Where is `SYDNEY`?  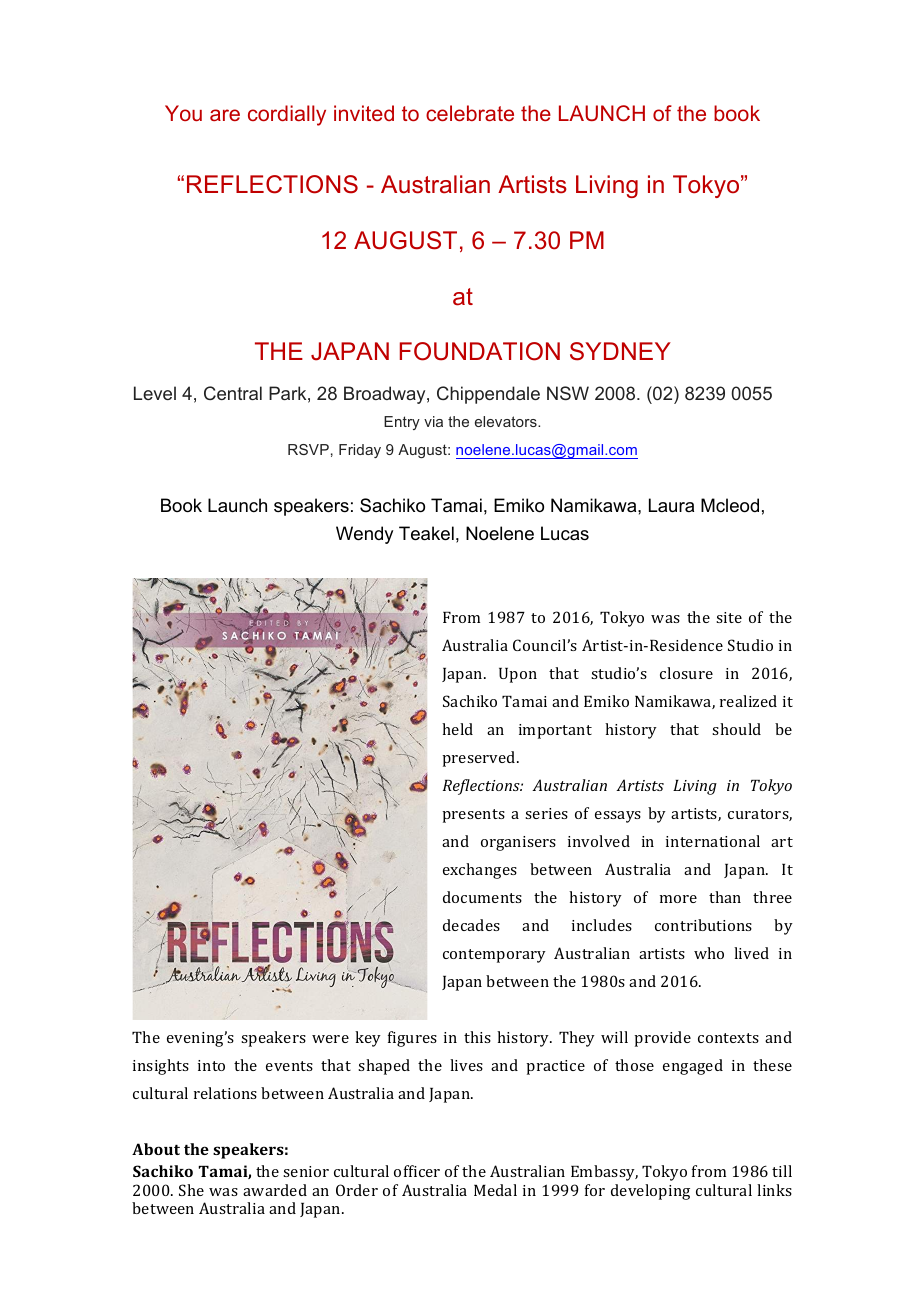 SYDNEY is located at coordinates (620, 351).
